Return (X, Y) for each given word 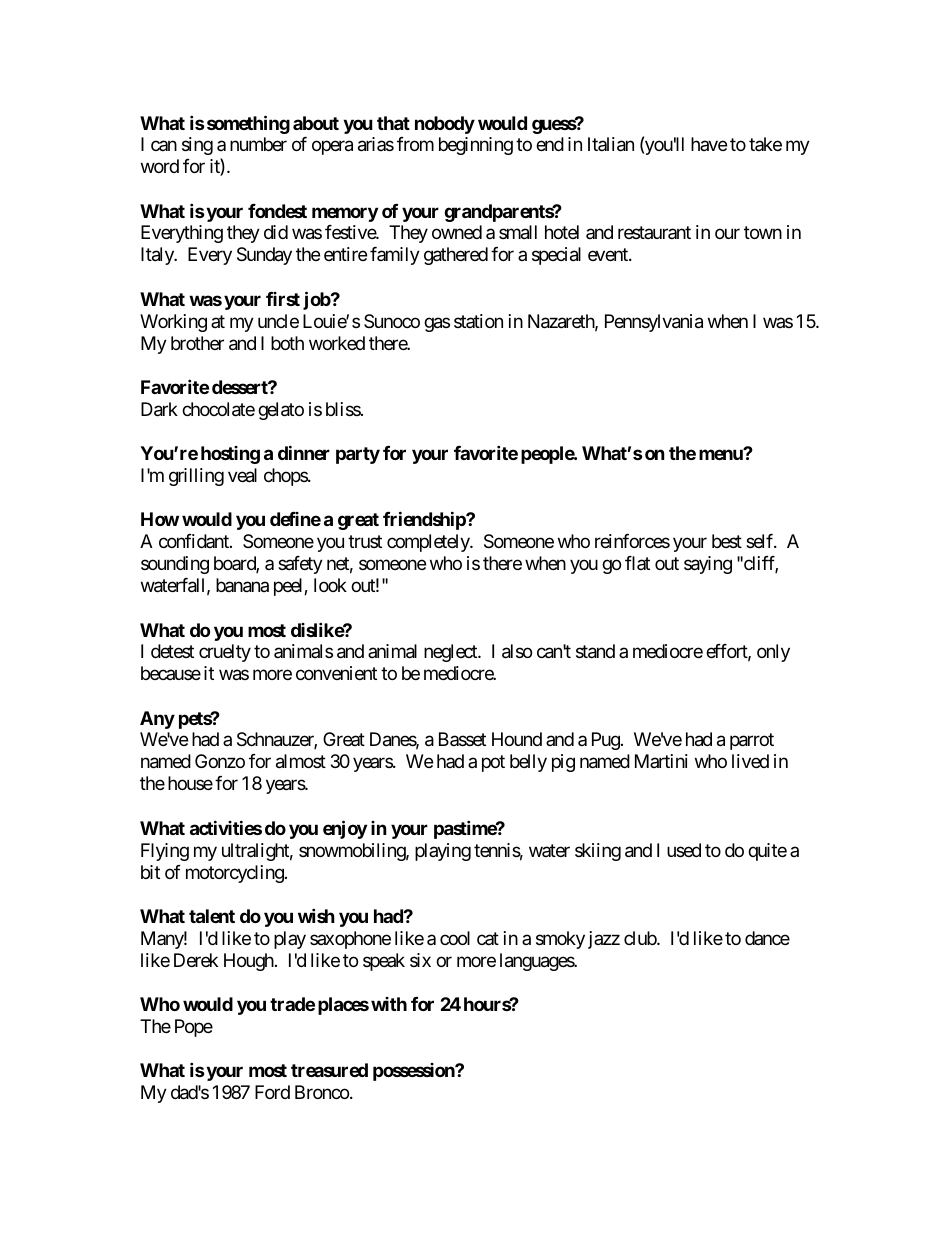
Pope (194, 1028)
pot (493, 764)
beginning (476, 146)
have (709, 144)
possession (415, 1072)
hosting (230, 455)
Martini (661, 761)
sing (197, 146)
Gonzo (220, 761)
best (727, 541)
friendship (425, 520)
